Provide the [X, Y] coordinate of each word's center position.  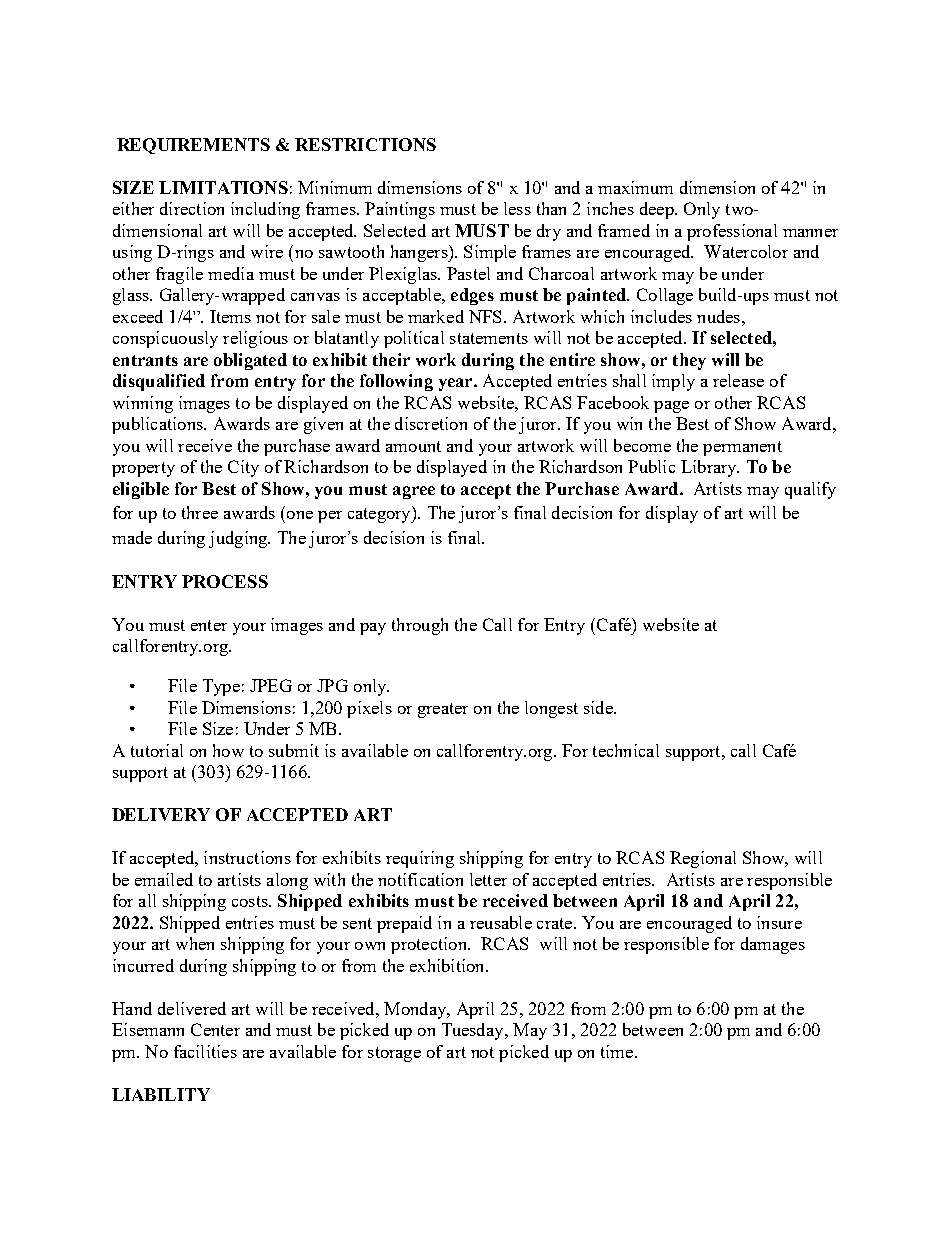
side [599, 707]
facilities [205, 1051]
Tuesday [474, 1031]
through [420, 626]
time [618, 1051]
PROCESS [225, 581]
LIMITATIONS [223, 187]
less [517, 208]
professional [732, 232]
